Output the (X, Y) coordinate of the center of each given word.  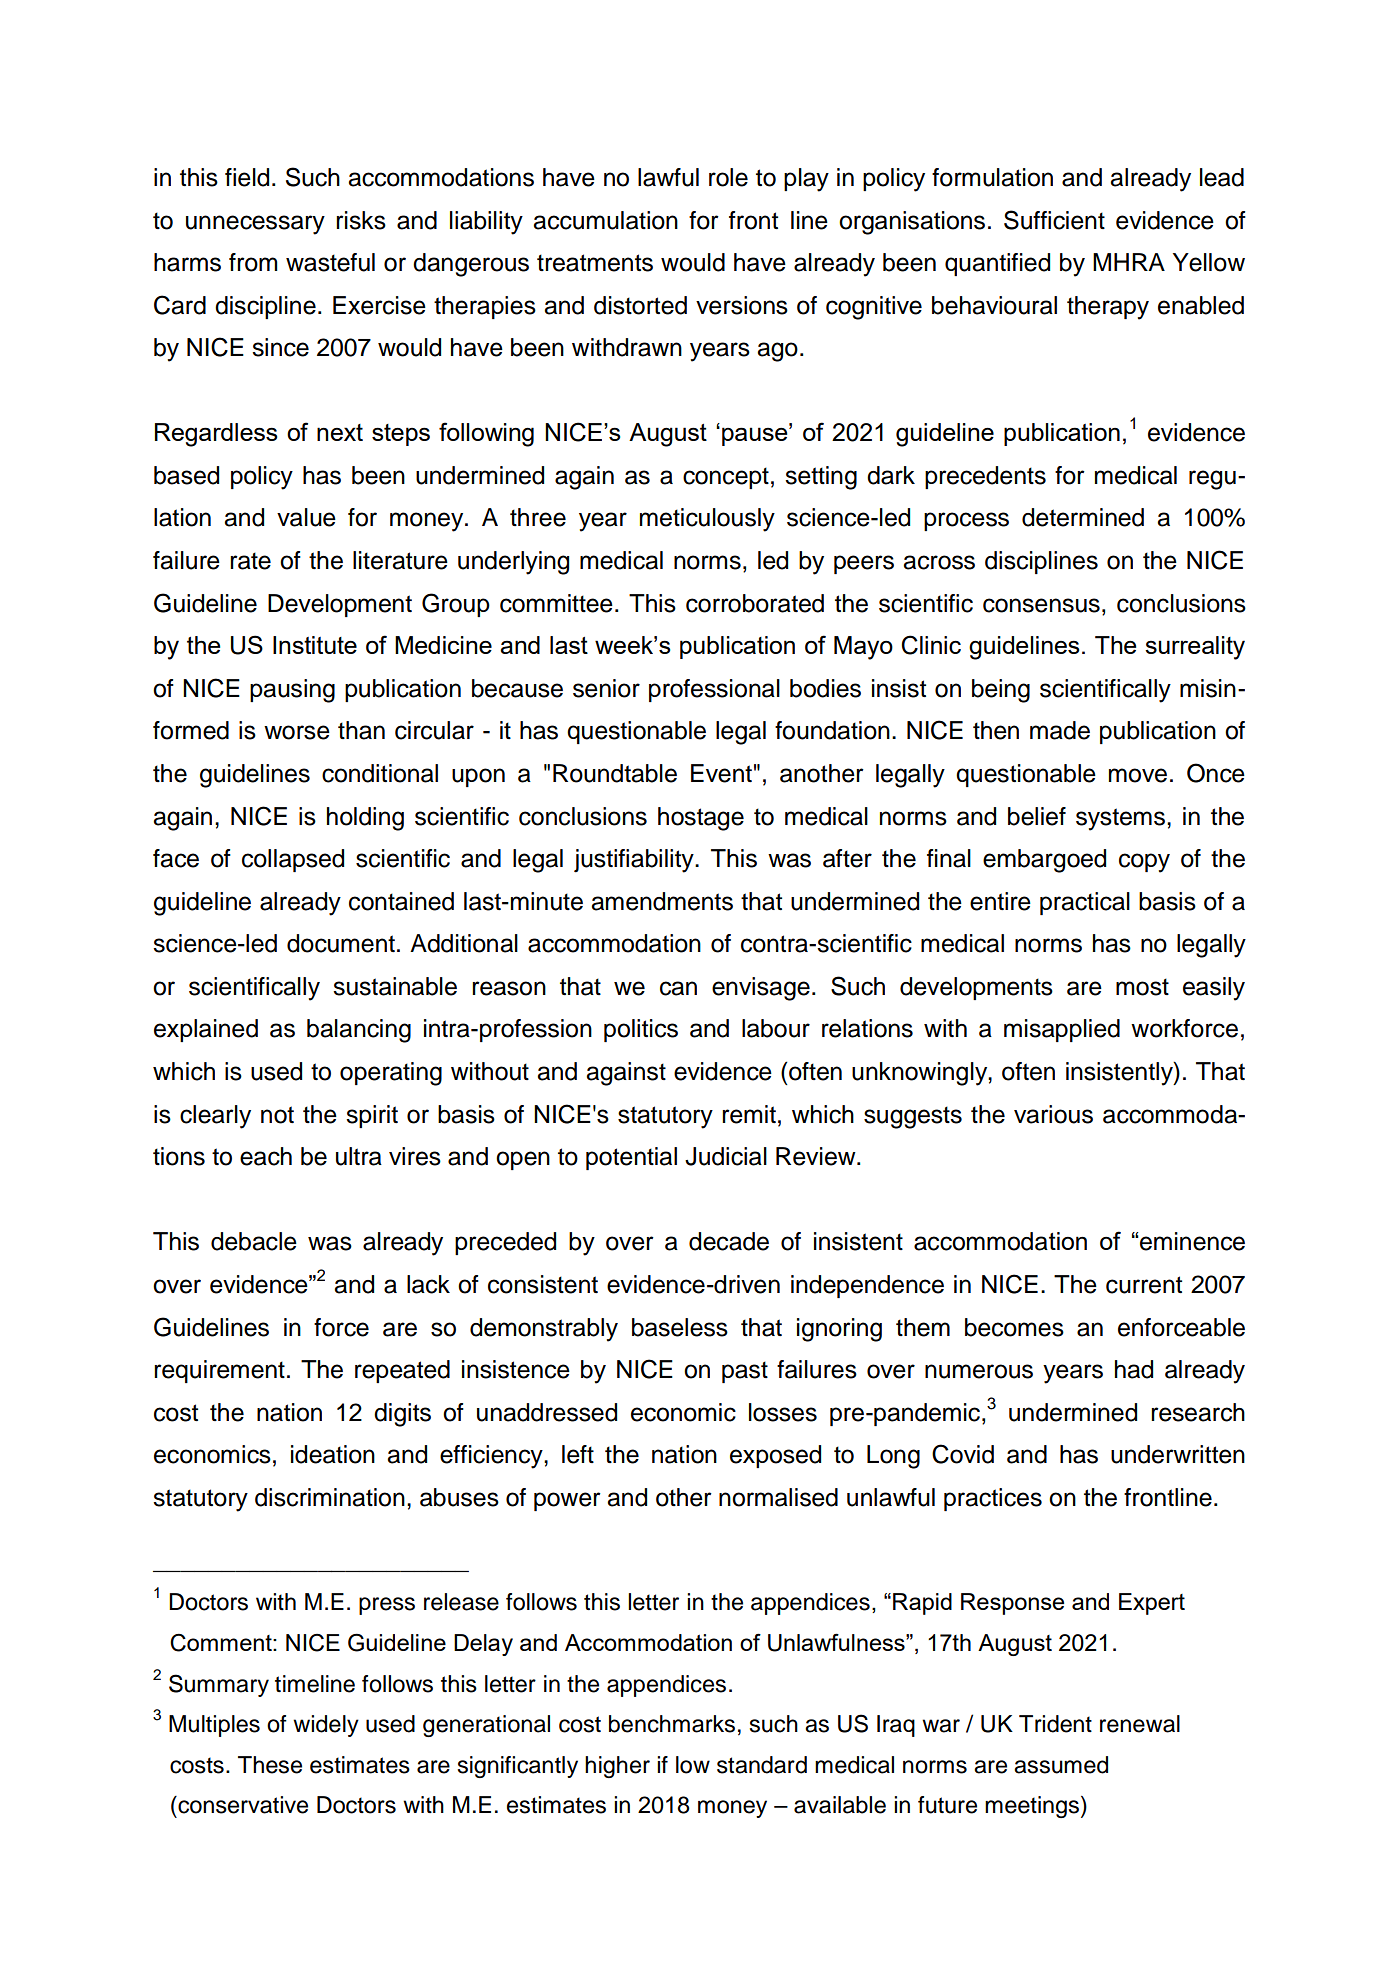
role (728, 177)
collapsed (293, 860)
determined (1083, 517)
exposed (775, 1456)
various (1053, 1114)
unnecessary (255, 225)
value (306, 517)
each (266, 1156)
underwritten (1178, 1454)
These (270, 1765)
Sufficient (1054, 220)
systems (1120, 819)
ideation (333, 1454)
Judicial (726, 1156)
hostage (701, 819)
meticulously (707, 520)
